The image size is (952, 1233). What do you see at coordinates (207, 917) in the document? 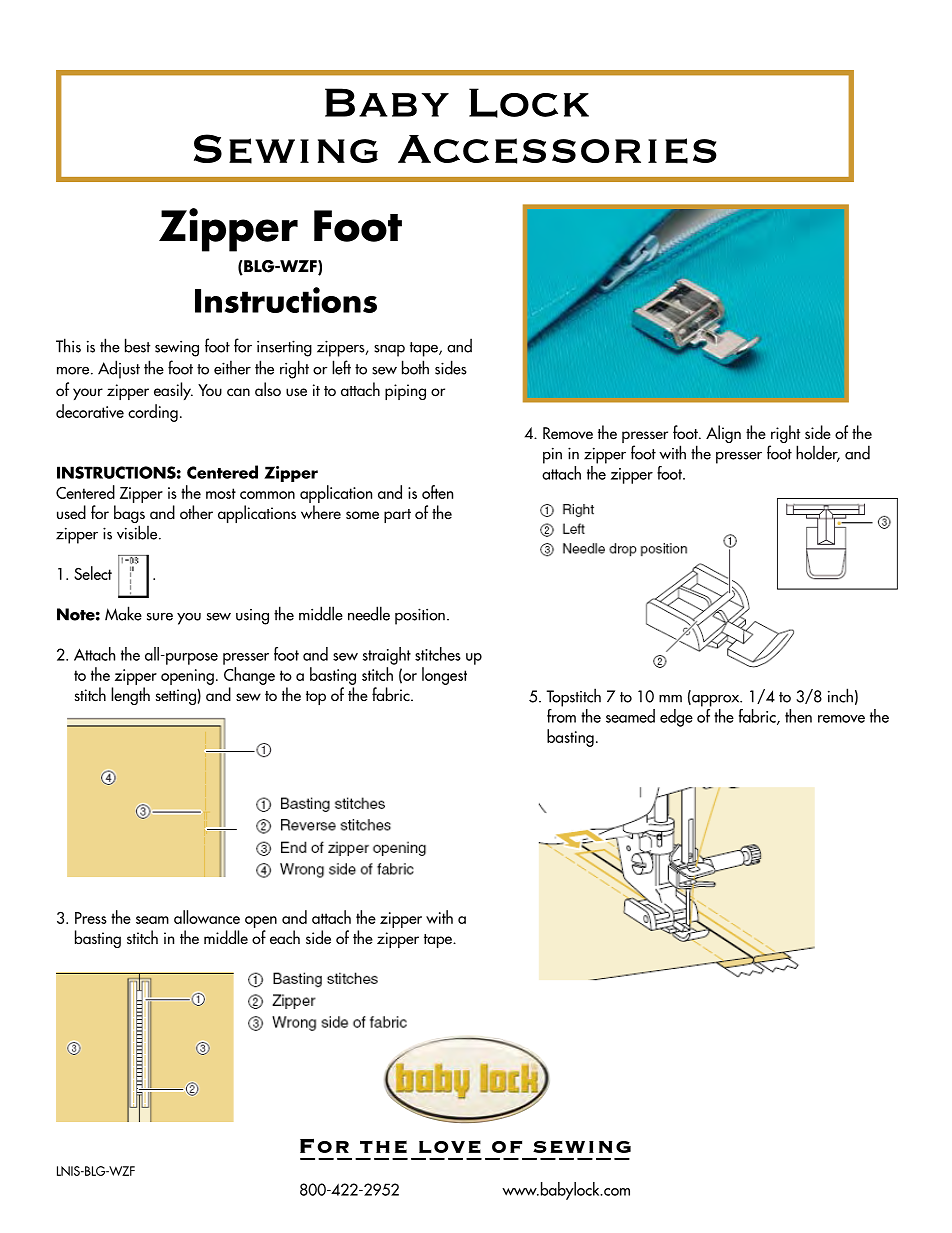
I see `allowance` at bounding box center [207, 917].
